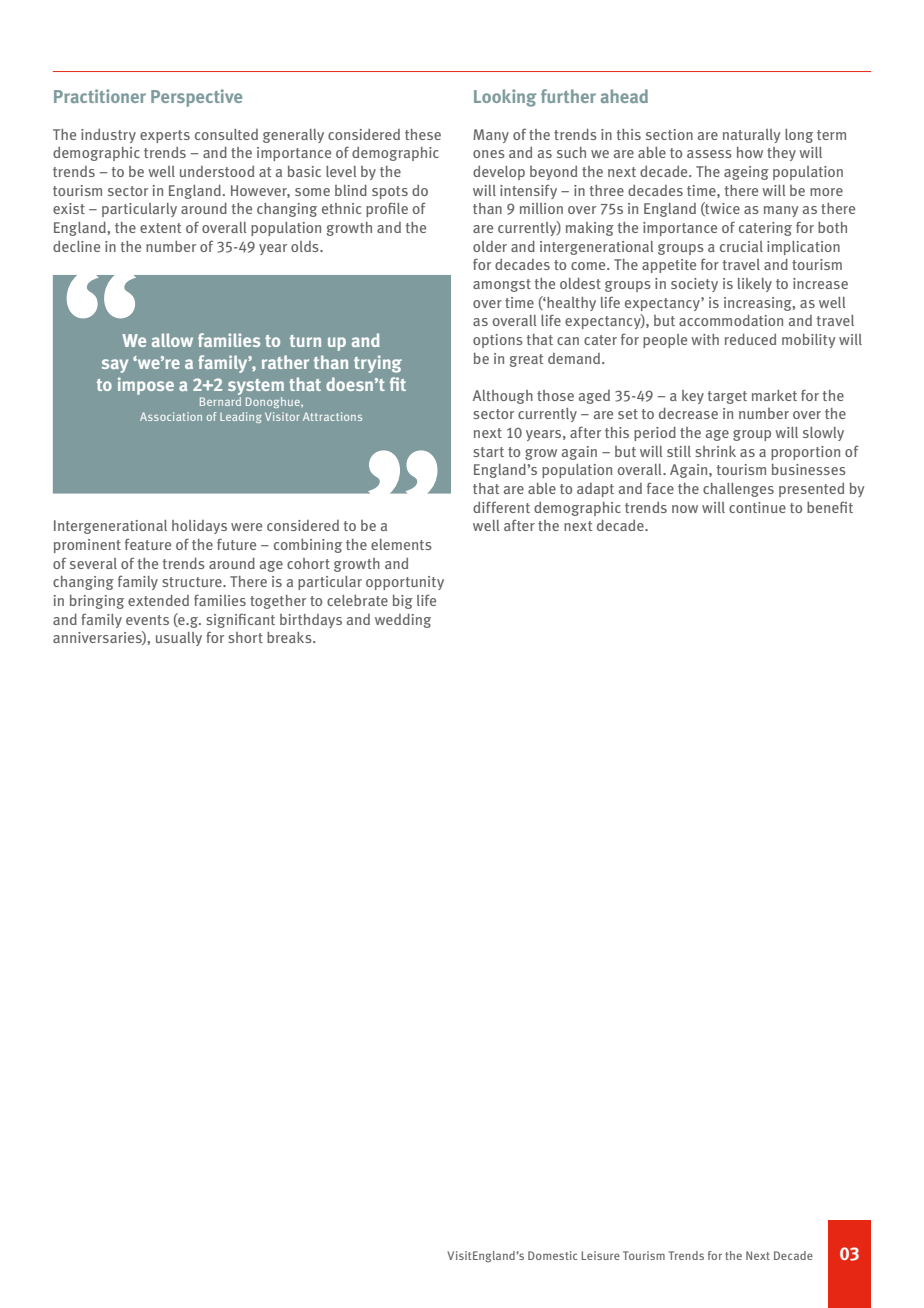  Describe the element at coordinates (165, 136) in the screenshot. I see `experts` at that location.
